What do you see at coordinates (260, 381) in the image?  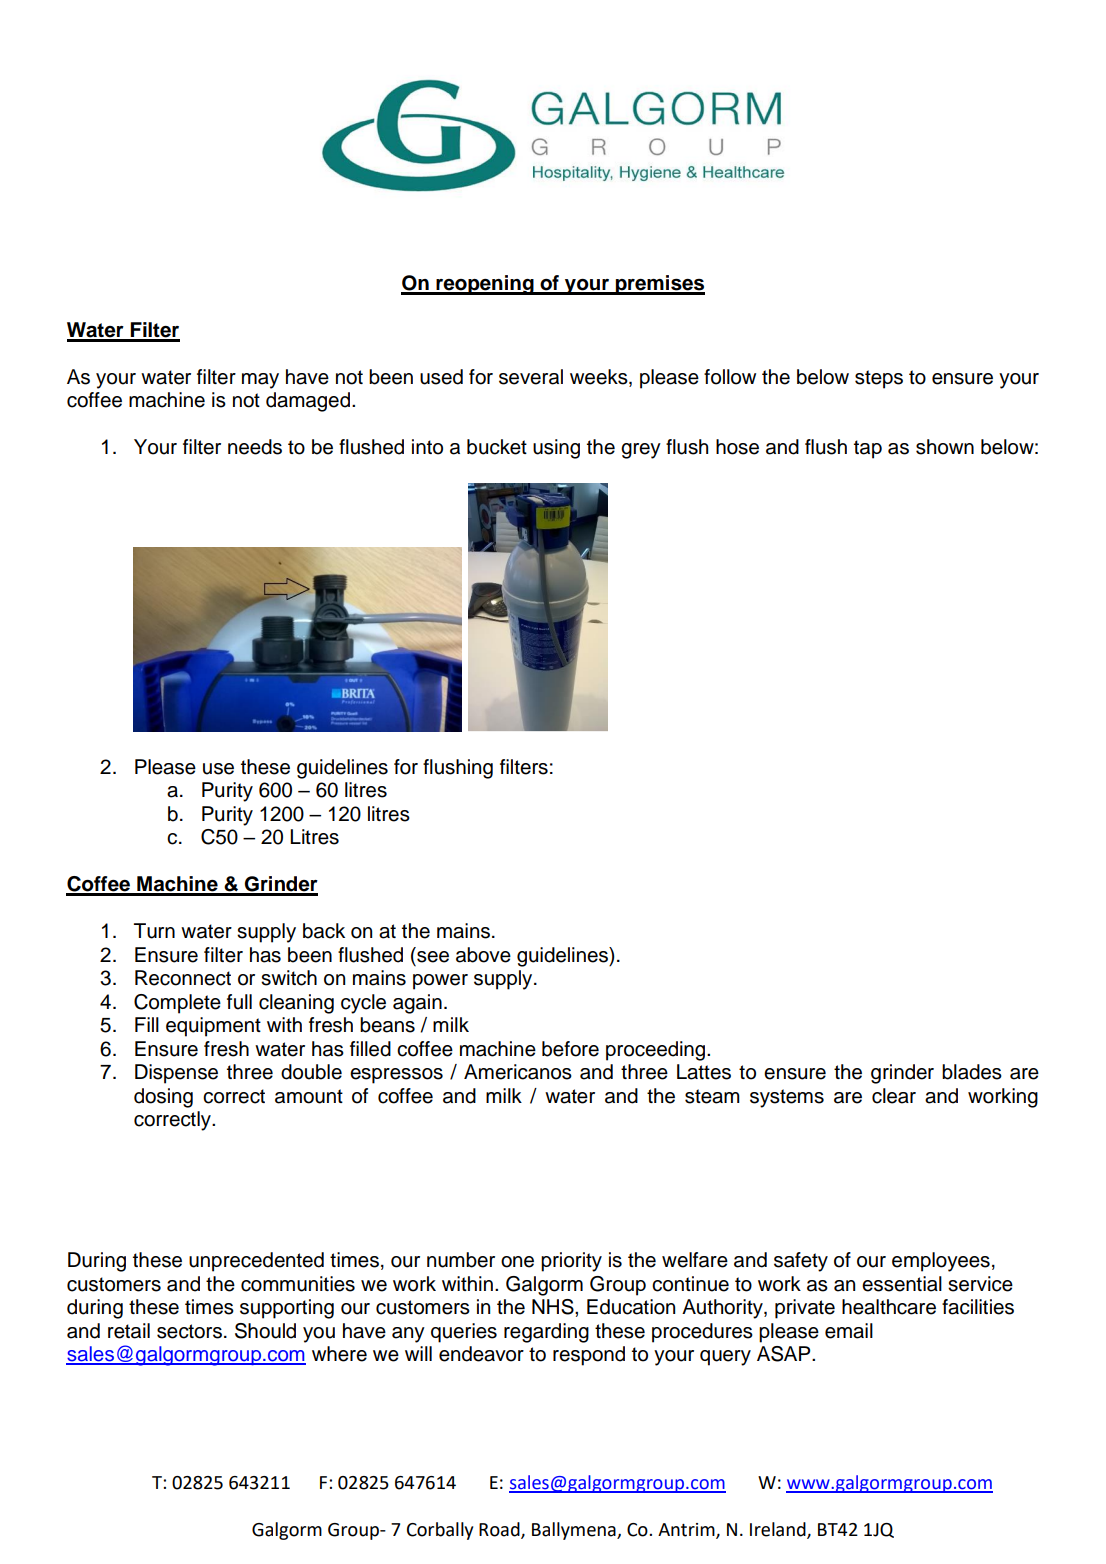 I see `may` at bounding box center [260, 381].
